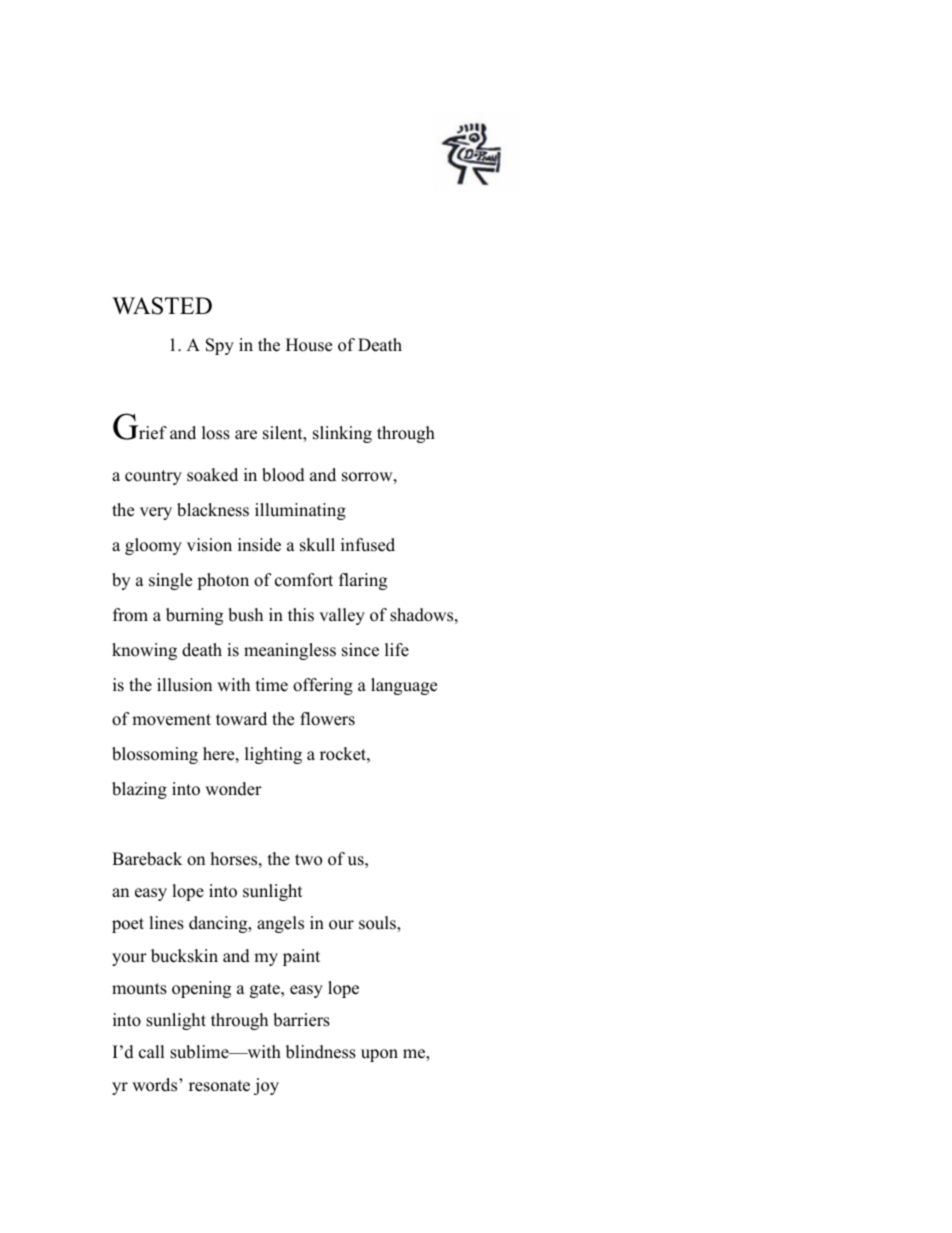  What do you see at coordinates (162, 306) in the screenshot?
I see `WASTED` at bounding box center [162, 306].
